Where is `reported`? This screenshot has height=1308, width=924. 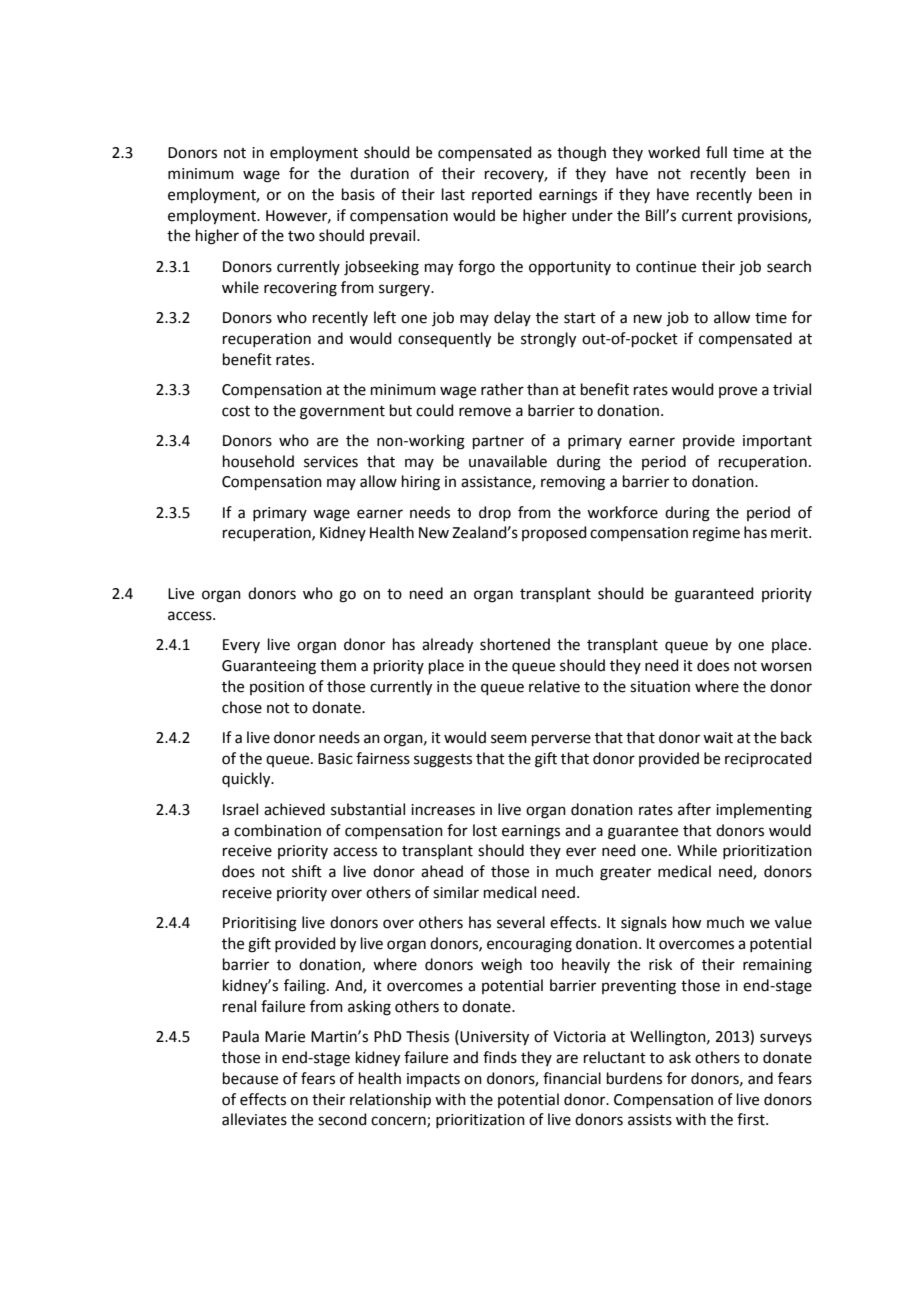 reported is located at coordinates (502, 195).
